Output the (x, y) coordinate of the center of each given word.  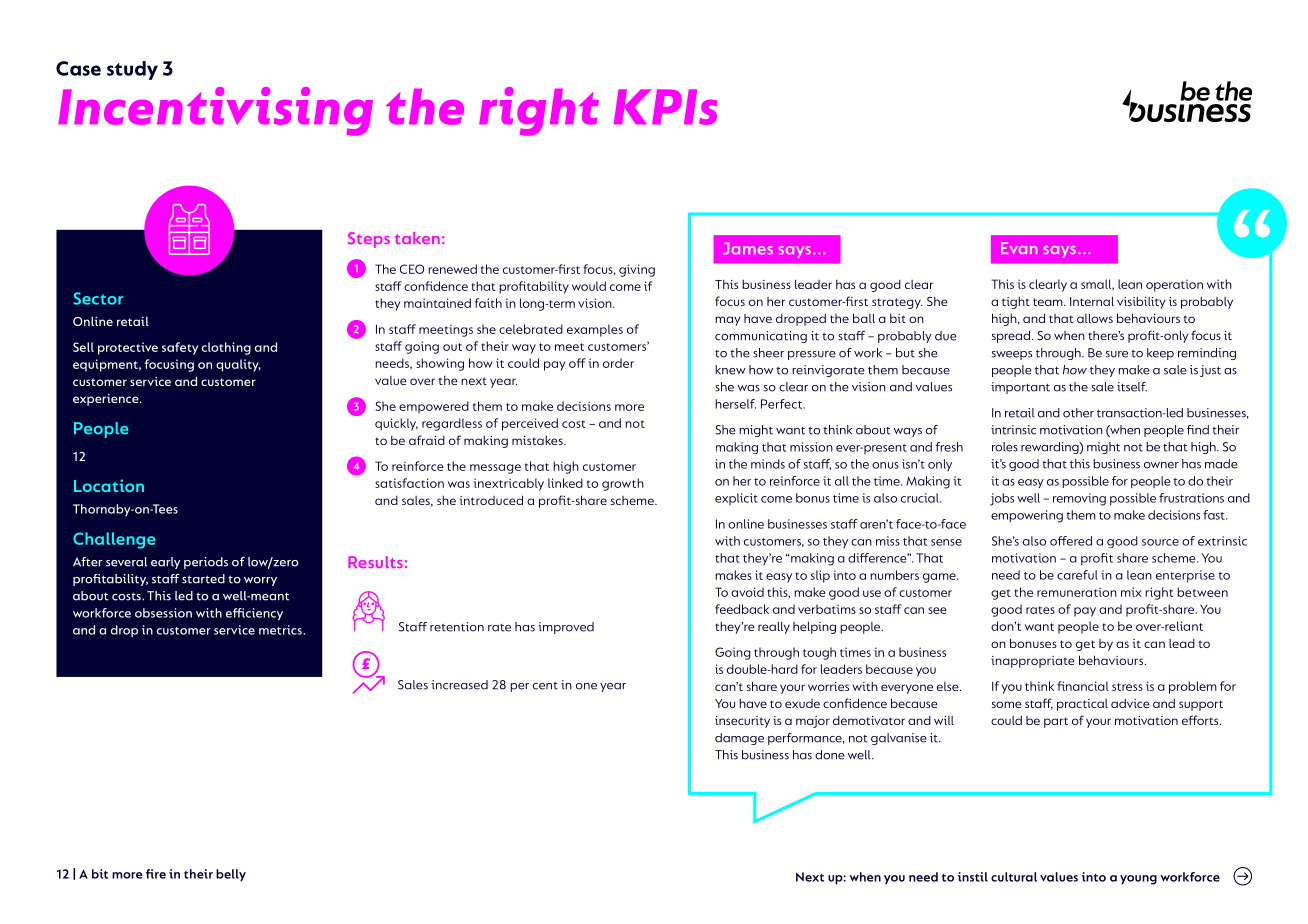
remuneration (1077, 592)
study (132, 70)
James (748, 249)
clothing (226, 348)
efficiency (254, 614)
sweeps (1012, 355)
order (618, 363)
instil (973, 877)
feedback (742, 609)
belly (231, 875)
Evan (1019, 248)
